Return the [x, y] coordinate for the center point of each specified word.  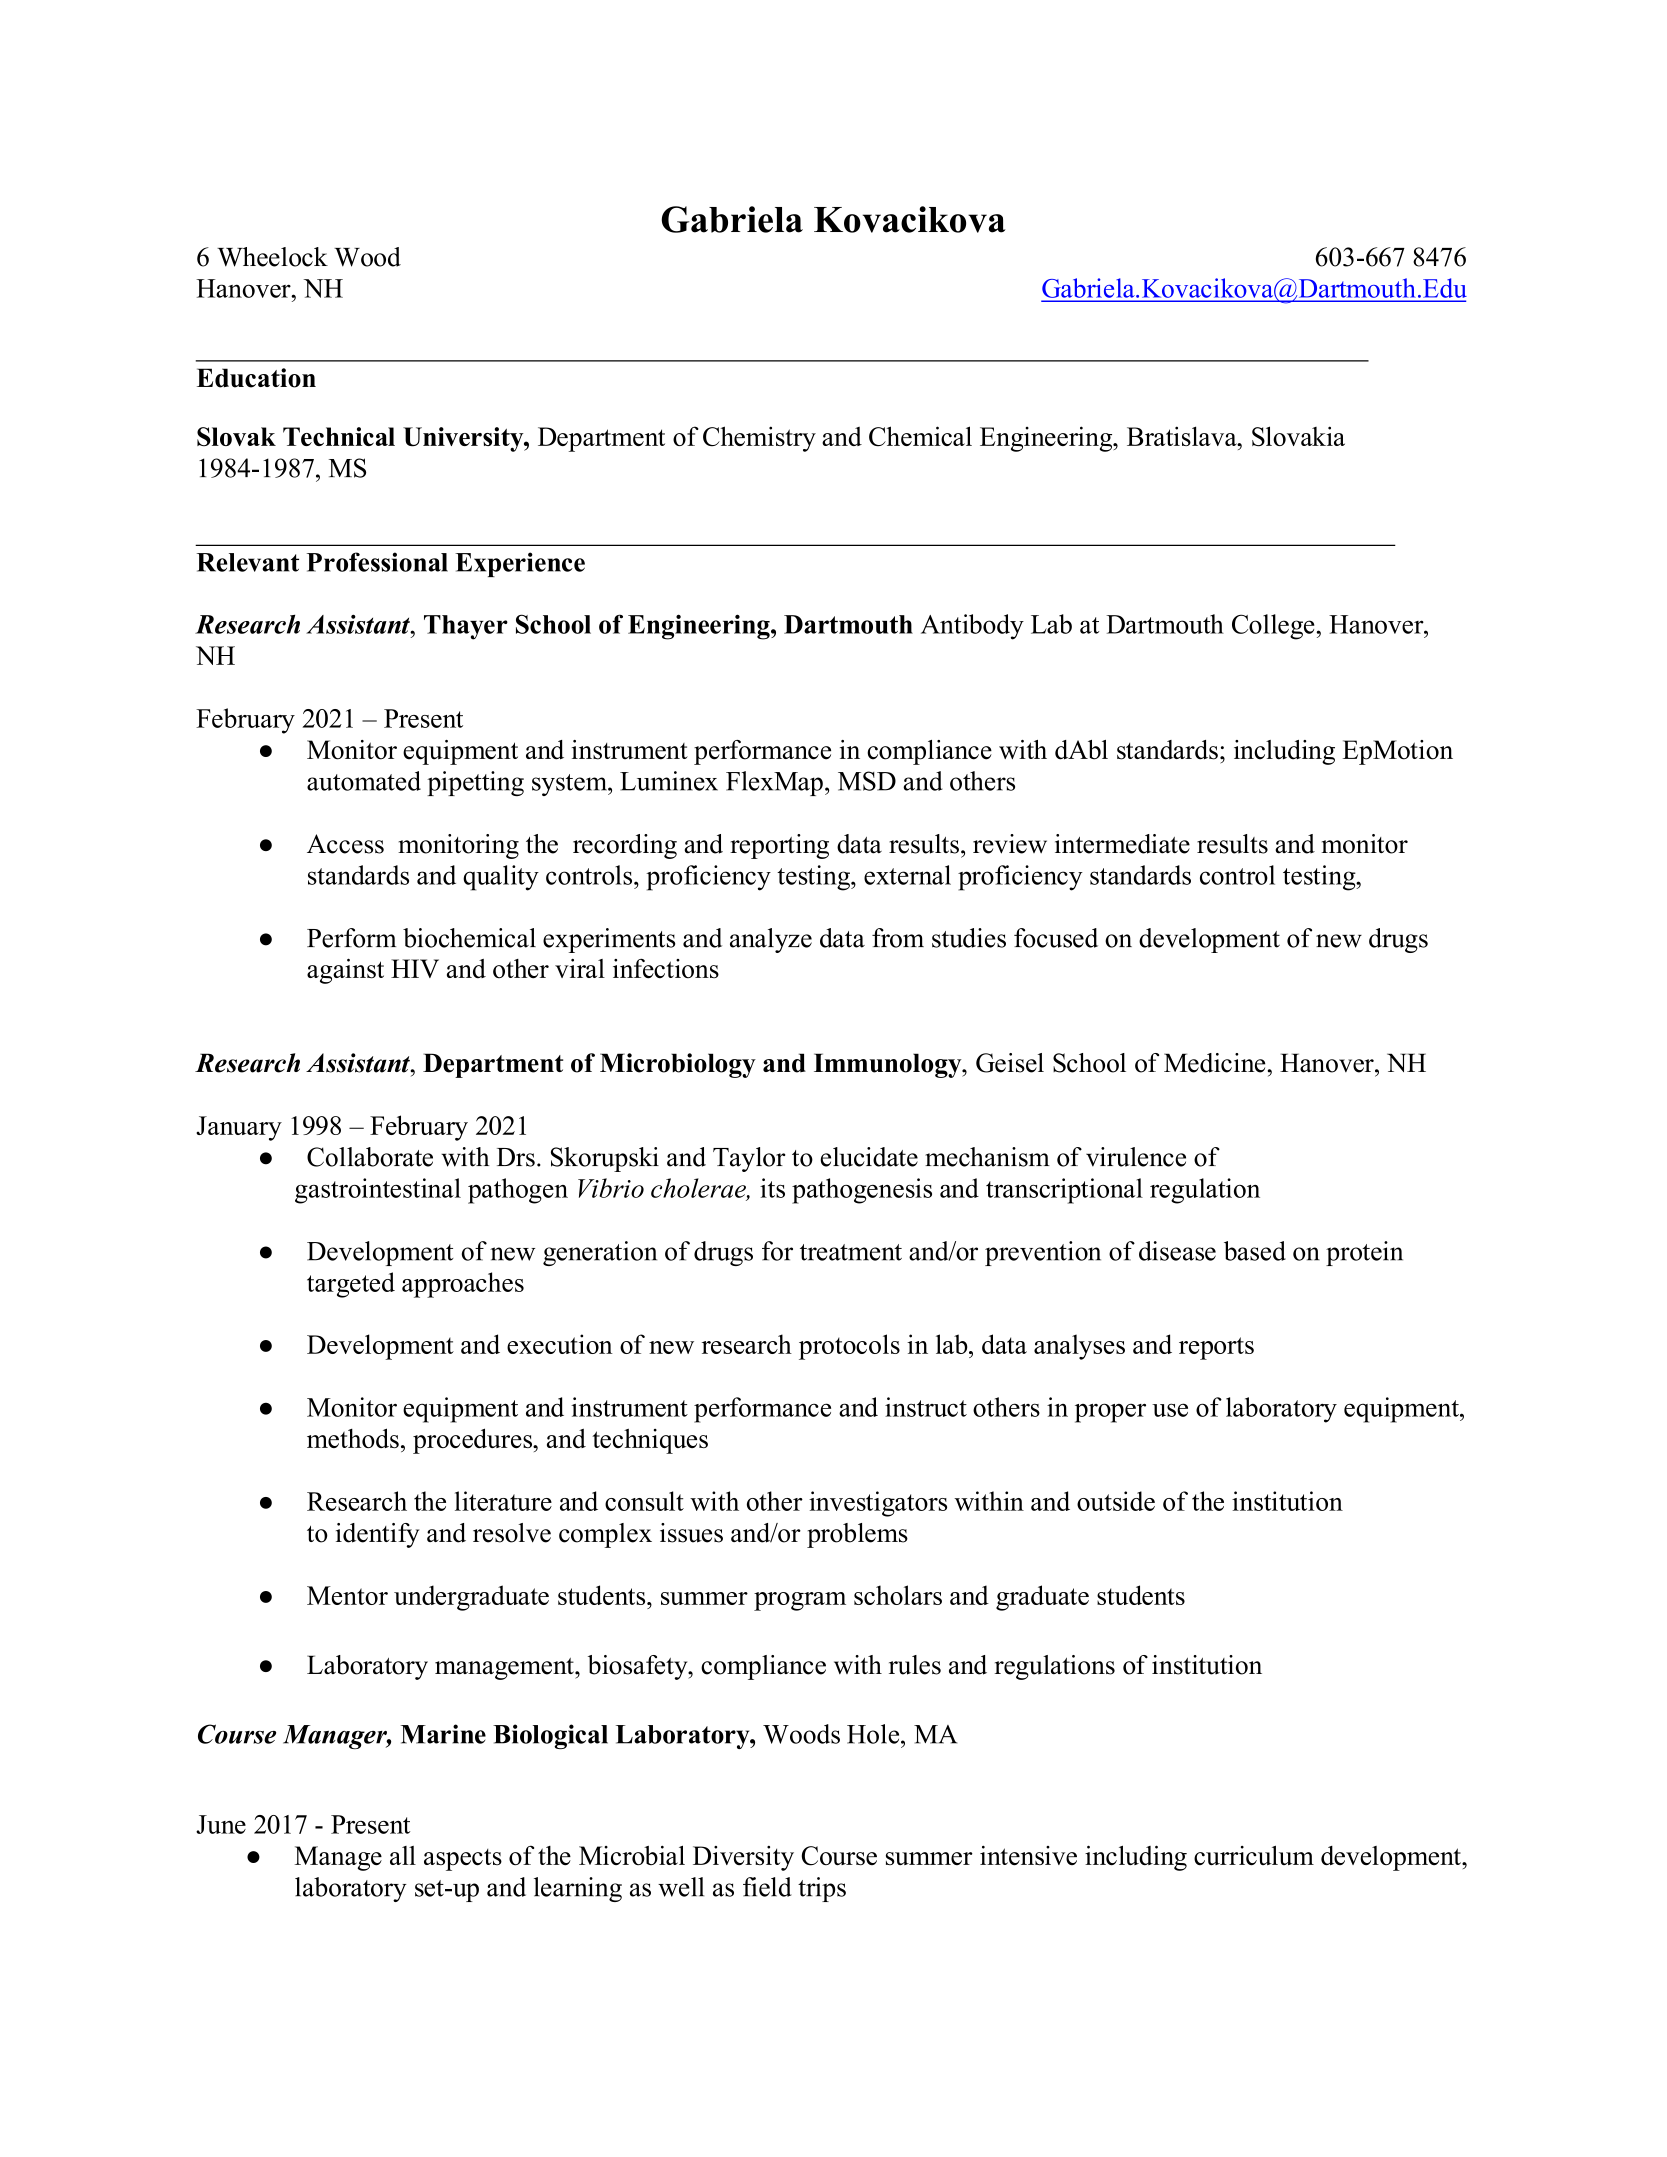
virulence [1136, 1157]
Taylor [749, 1159]
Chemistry [759, 439]
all [403, 1855]
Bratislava [1183, 436]
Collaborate [370, 1157]
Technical [339, 436]
